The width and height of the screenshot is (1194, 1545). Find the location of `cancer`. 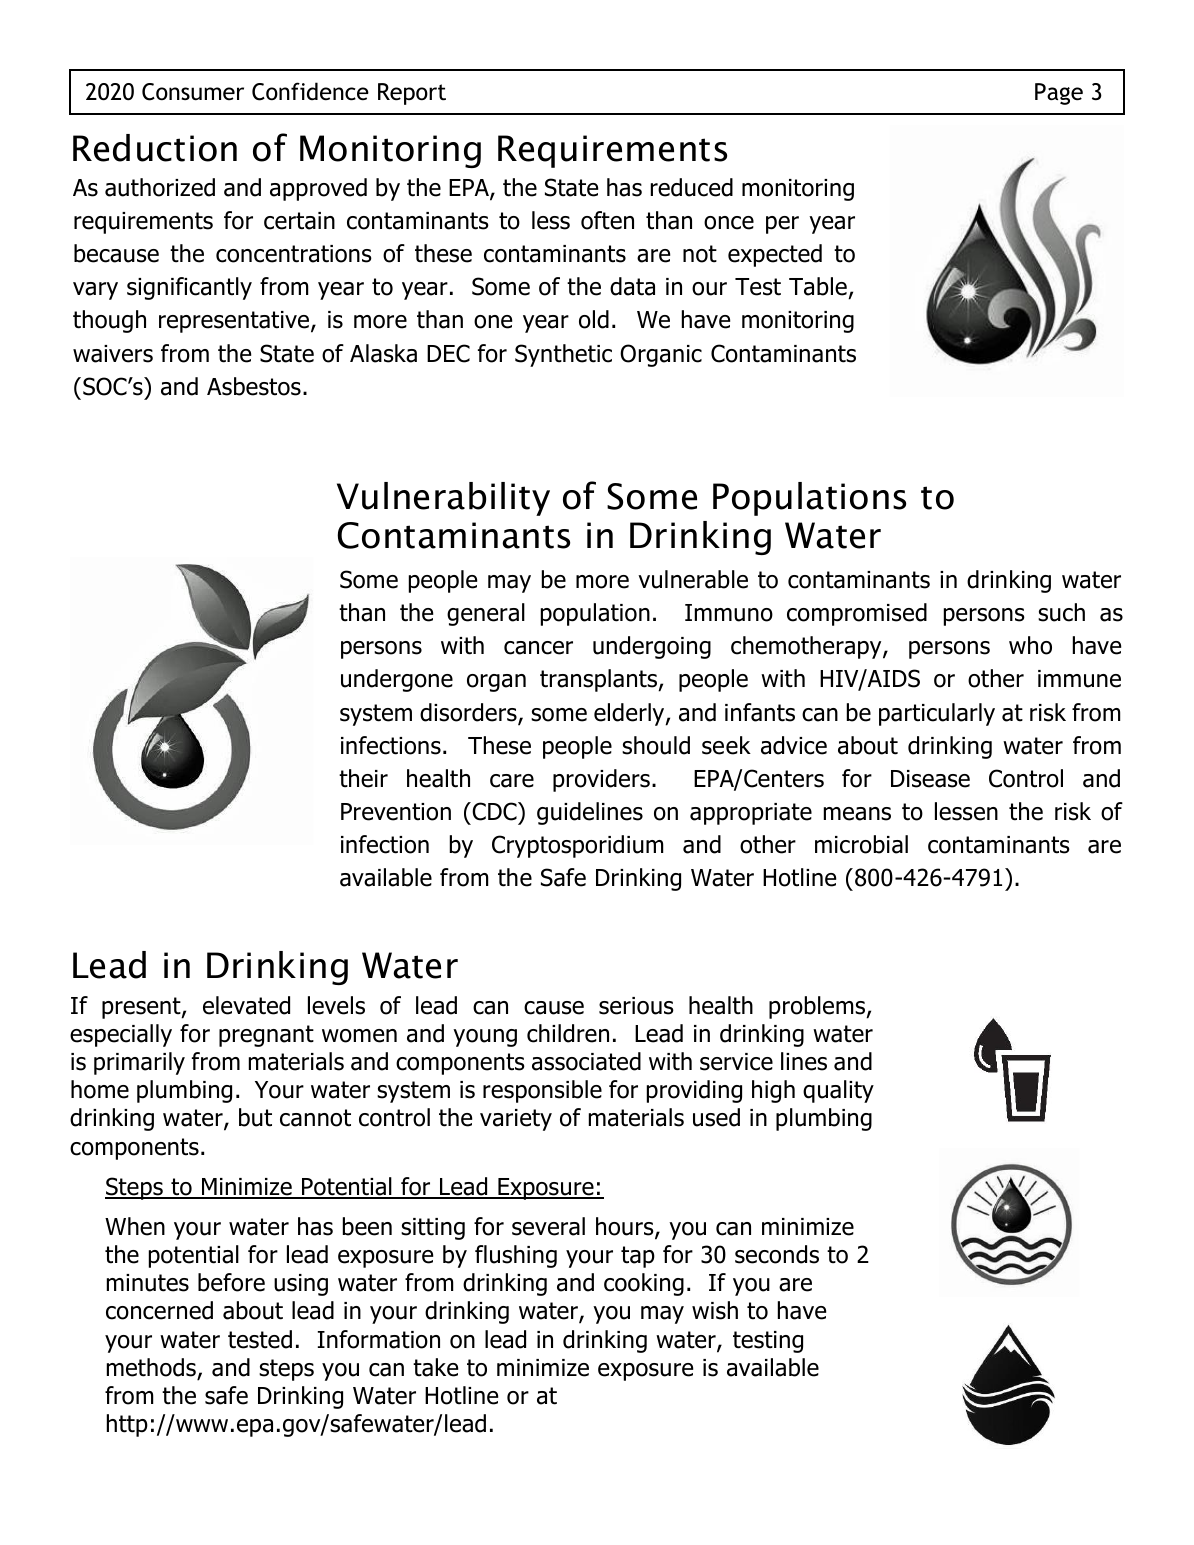

cancer is located at coordinates (538, 648).
